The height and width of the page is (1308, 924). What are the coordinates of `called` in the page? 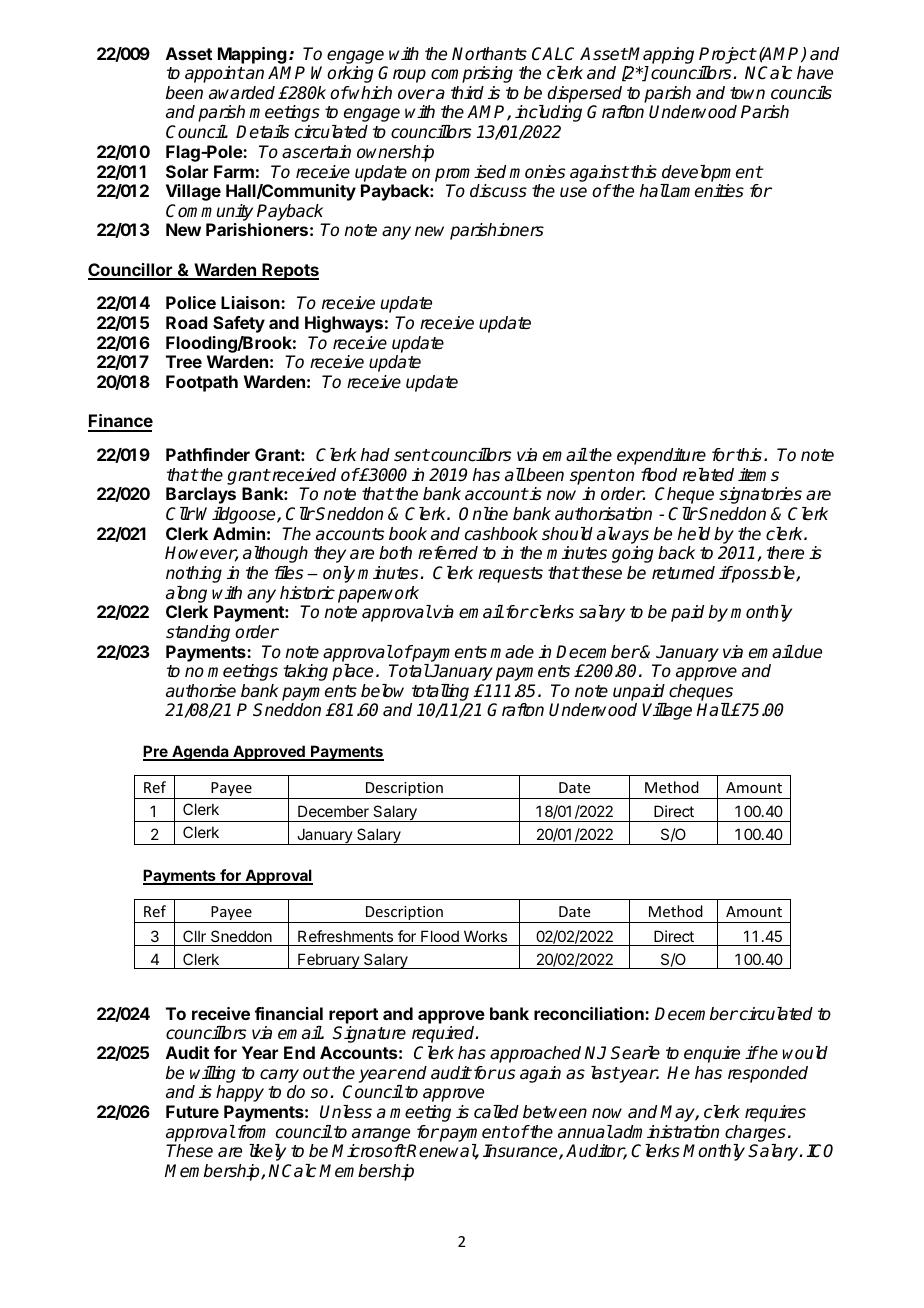 It's located at (496, 1112).
